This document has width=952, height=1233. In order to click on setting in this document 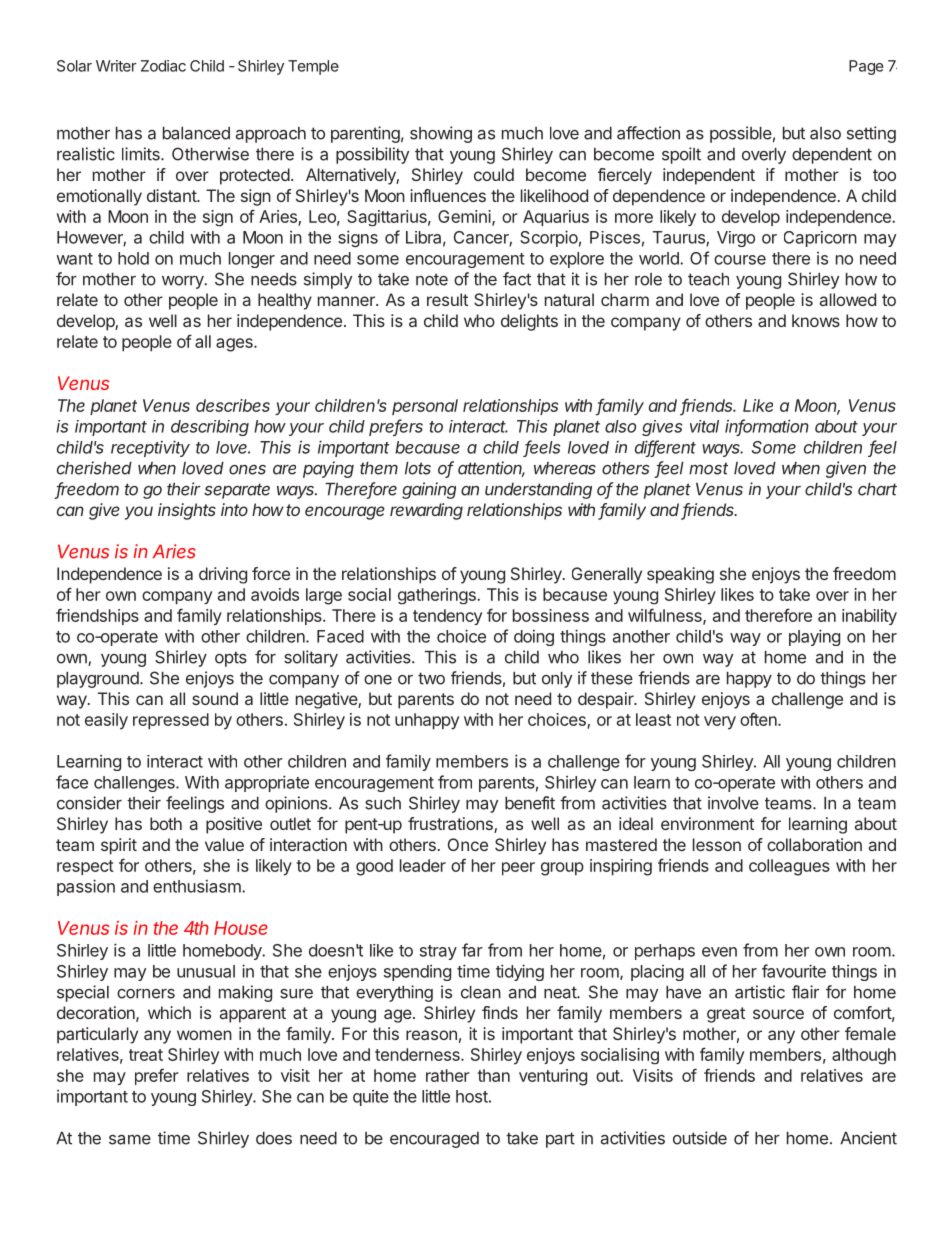, I will do `click(871, 134)`.
